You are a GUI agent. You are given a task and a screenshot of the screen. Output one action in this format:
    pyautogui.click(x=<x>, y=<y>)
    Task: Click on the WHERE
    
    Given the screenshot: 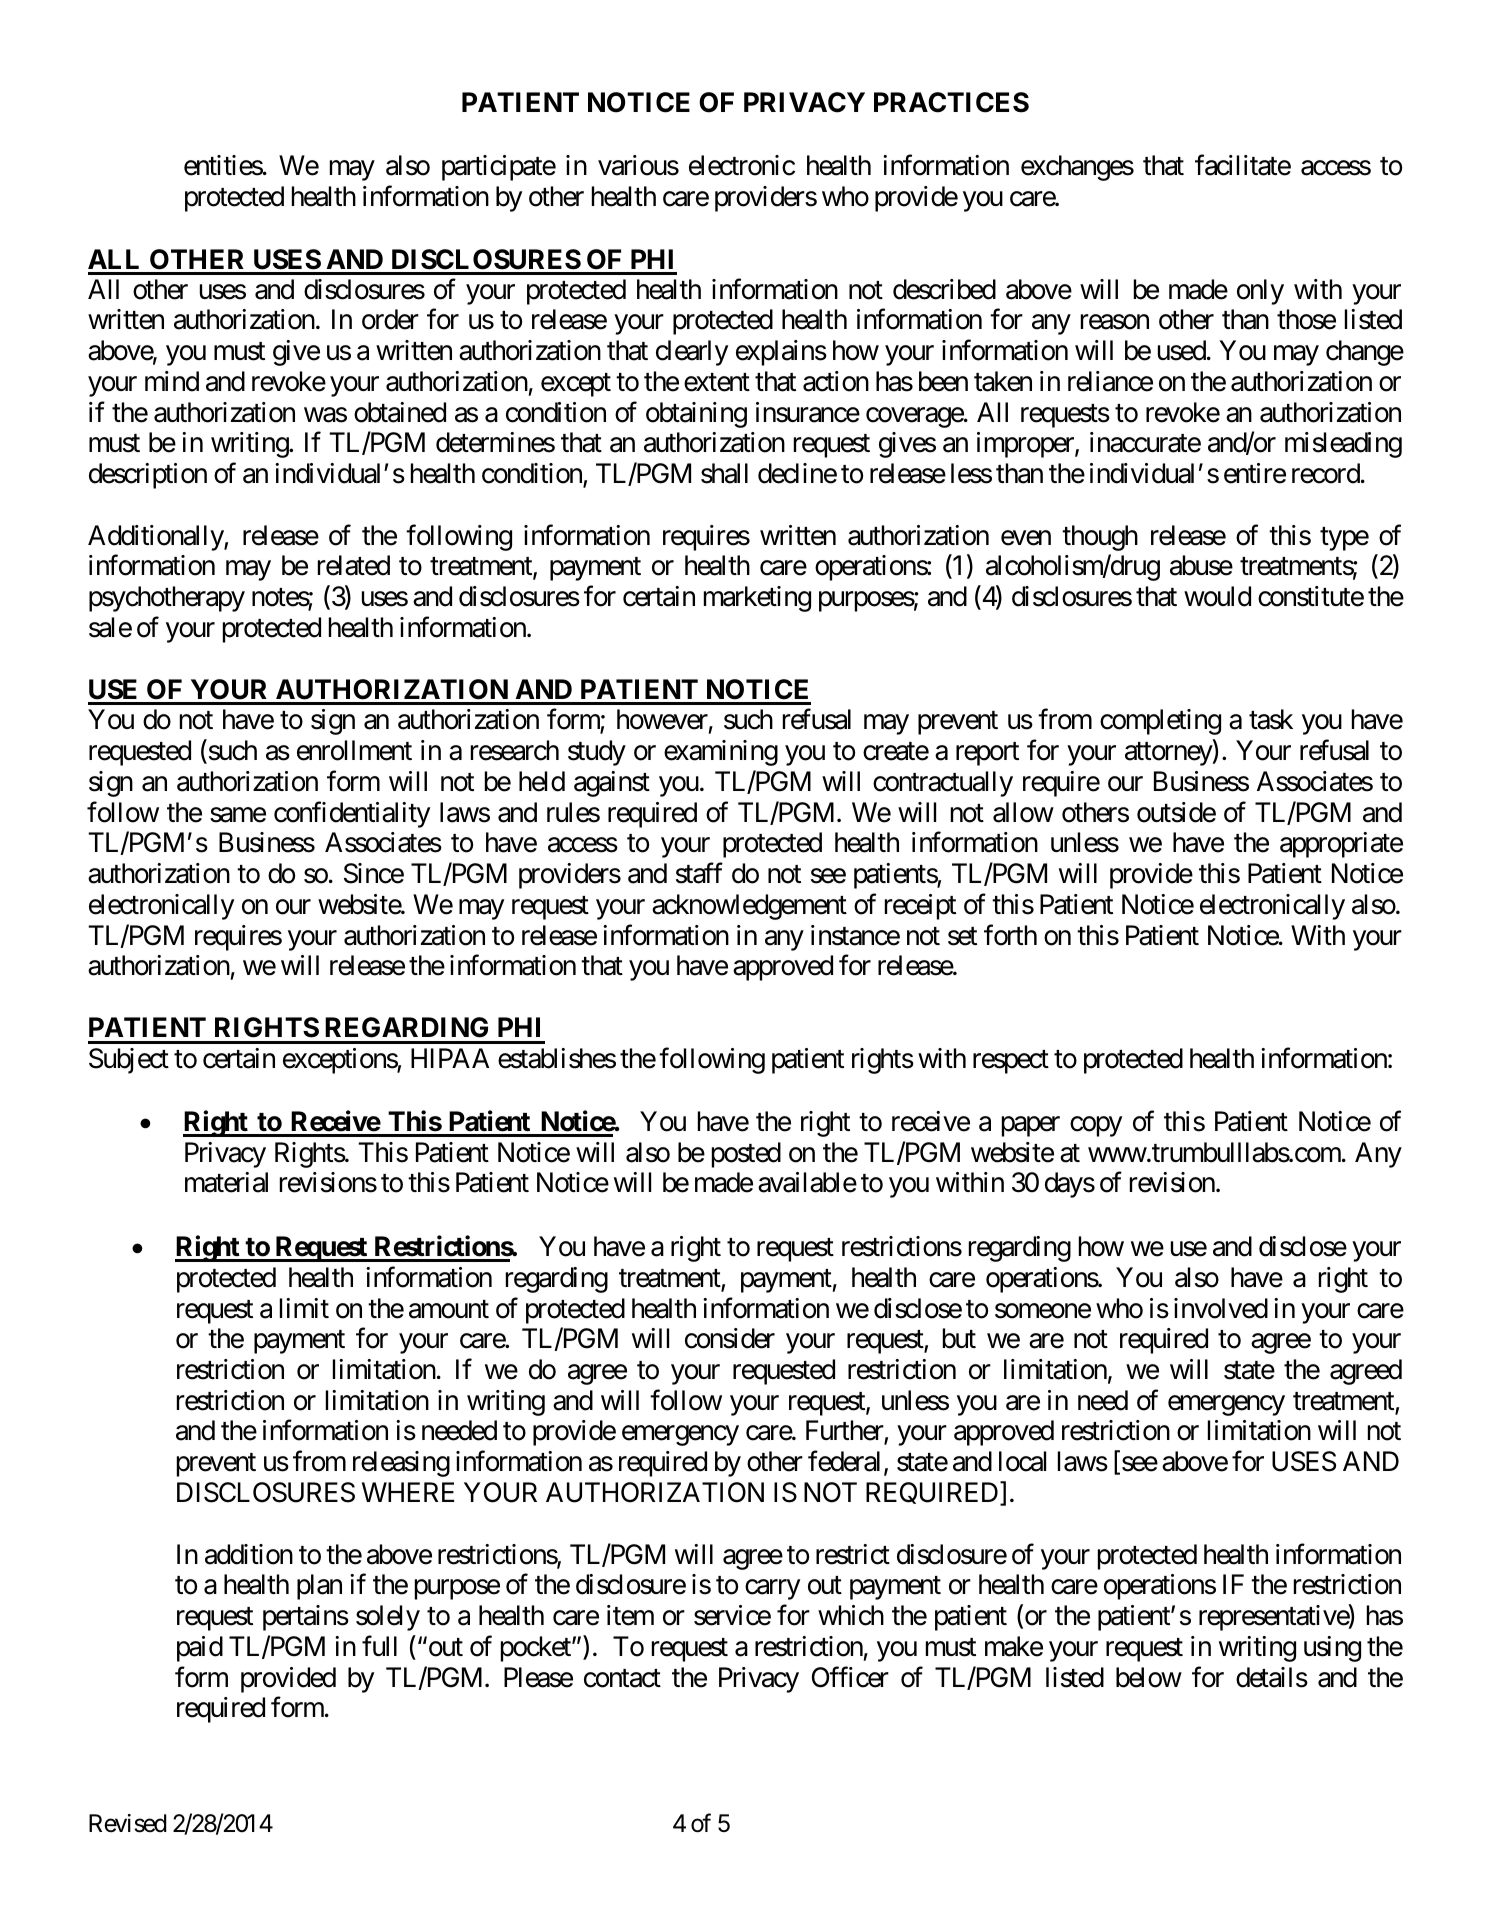 What is the action you would take?
    pyautogui.click(x=408, y=1492)
